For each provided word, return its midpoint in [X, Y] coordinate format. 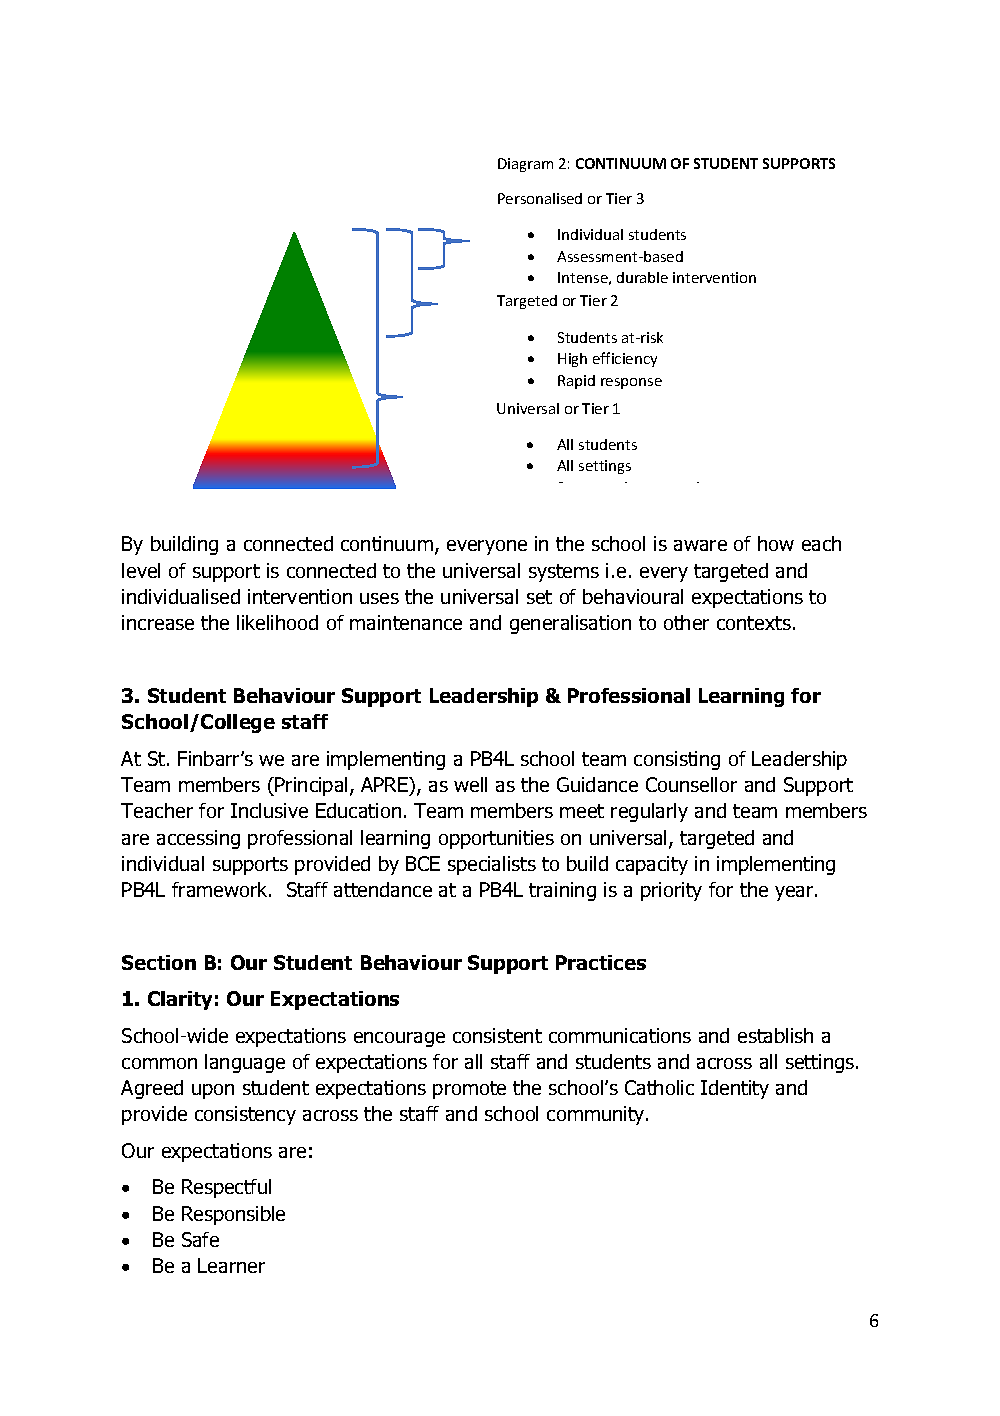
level [141, 570]
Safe [200, 1239]
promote [469, 1090]
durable [642, 277]
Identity [735, 1089]
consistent [497, 1035]
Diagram [525, 165]
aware [700, 545]
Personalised [540, 198]
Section [159, 962]
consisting [677, 760]
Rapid [576, 382]
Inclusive [269, 810]
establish [775, 1035]
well [470, 784]
